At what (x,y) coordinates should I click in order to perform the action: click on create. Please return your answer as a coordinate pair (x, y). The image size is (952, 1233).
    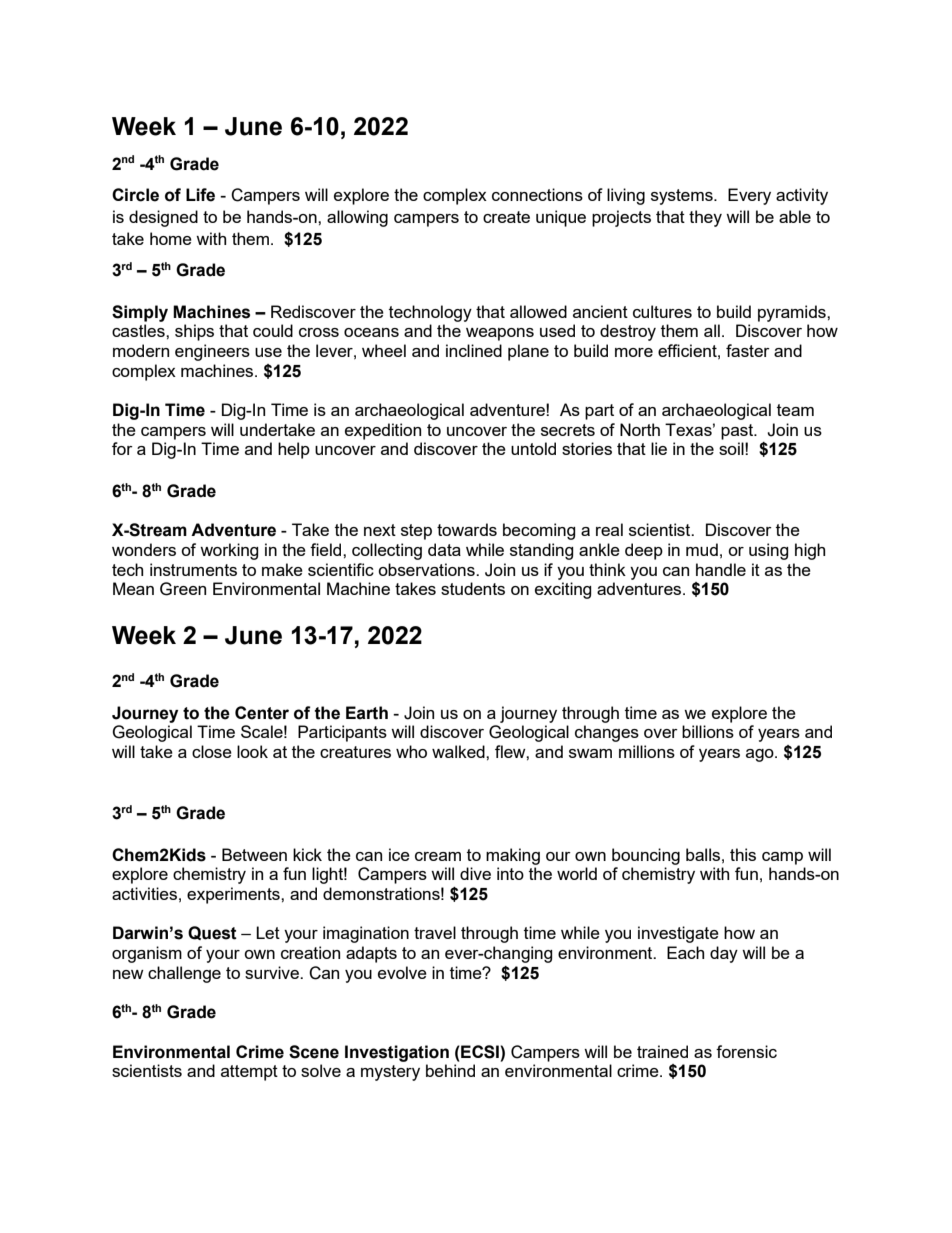
    Looking at the image, I should click on (506, 217).
